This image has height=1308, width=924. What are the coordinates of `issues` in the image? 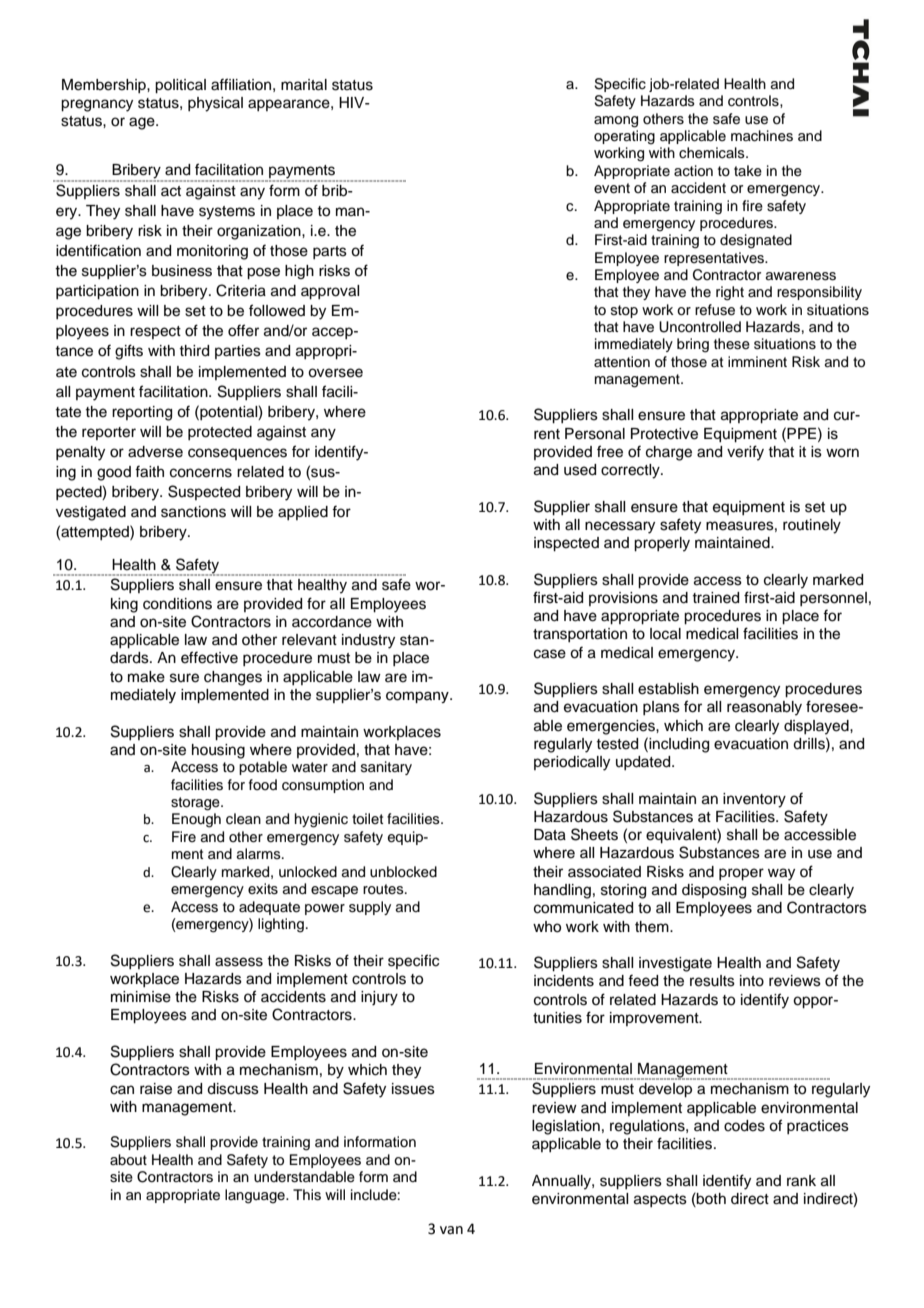 It's located at (413, 1089).
